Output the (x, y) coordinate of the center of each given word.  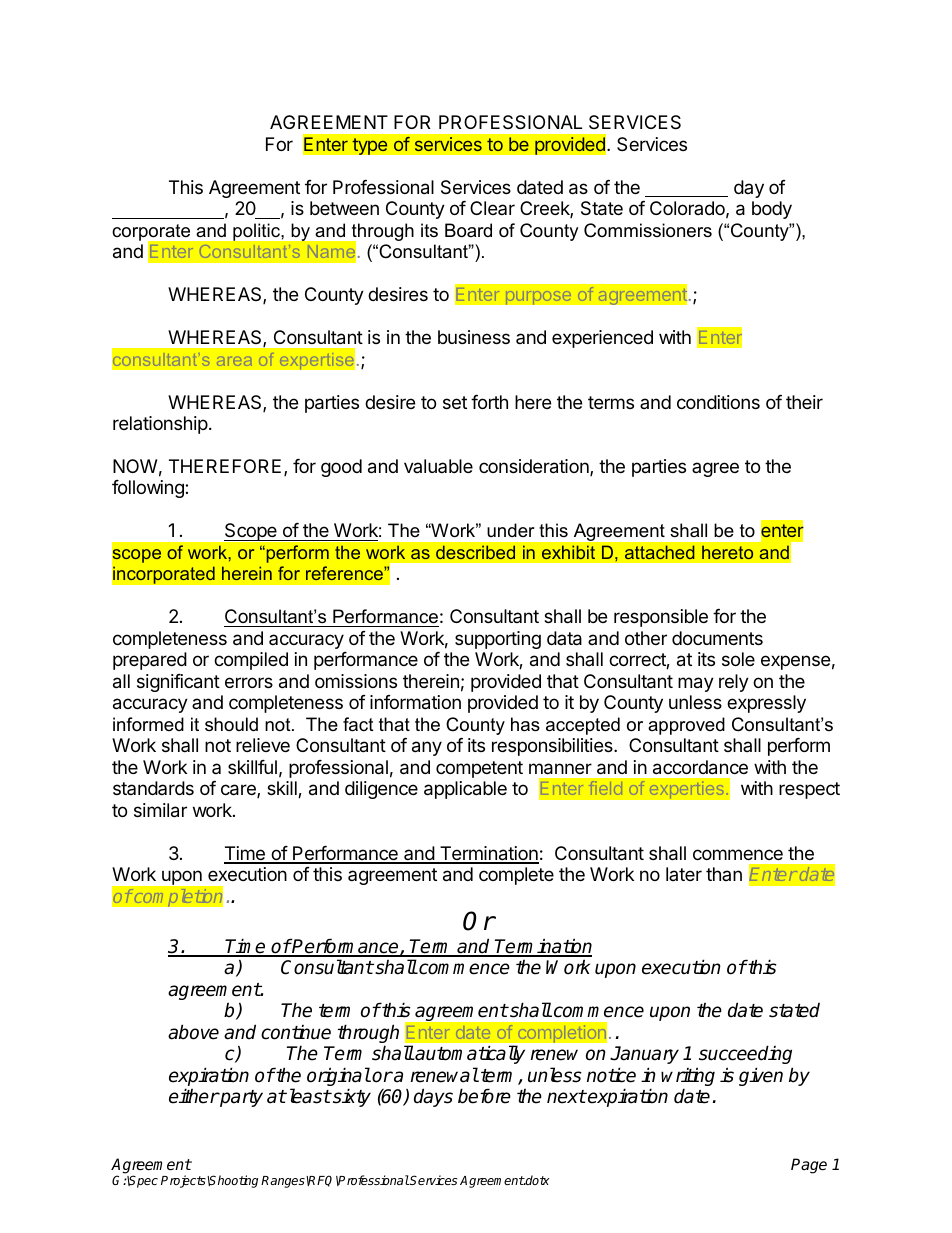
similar (160, 810)
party (240, 1098)
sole (738, 659)
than (724, 874)
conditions (718, 402)
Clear (492, 208)
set (455, 402)
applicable (465, 790)
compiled (251, 661)
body (772, 210)
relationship (160, 425)
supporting (498, 640)
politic (256, 232)
